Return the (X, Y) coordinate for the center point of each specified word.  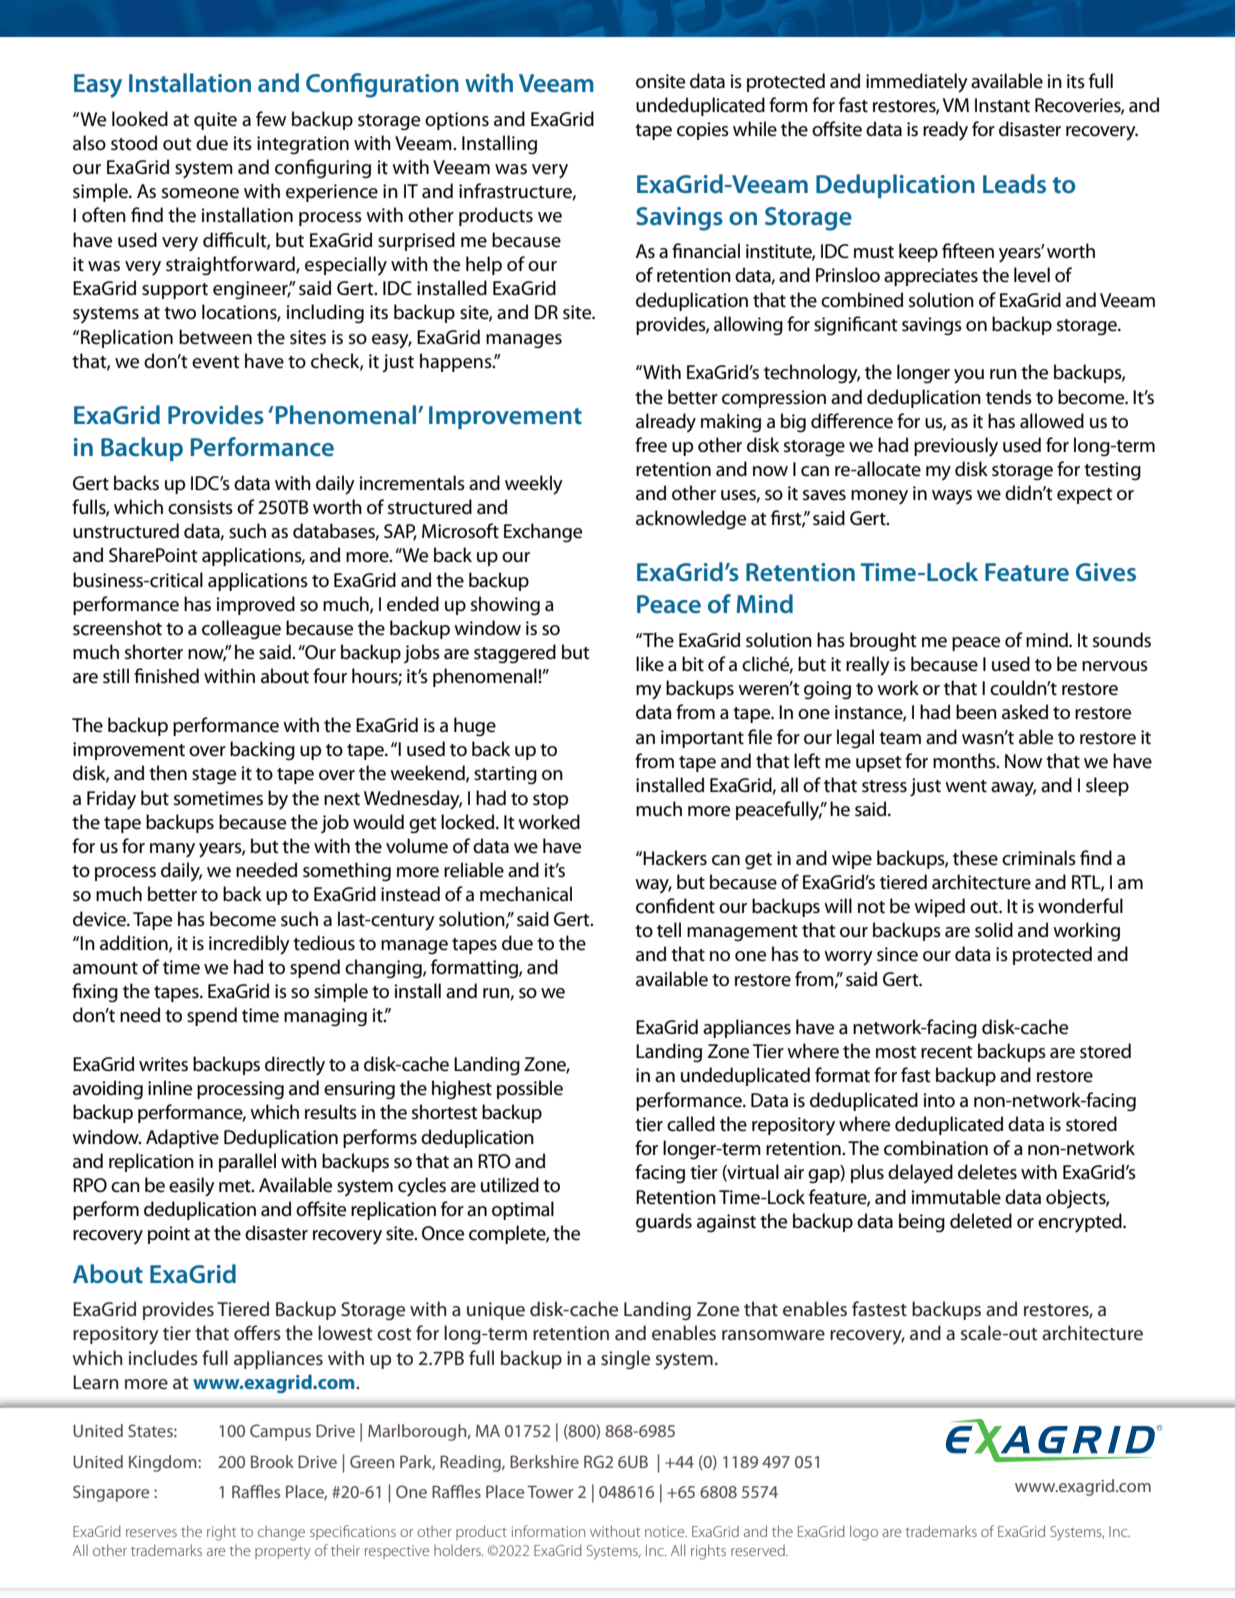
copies (703, 131)
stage (214, 776)
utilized (510, 1185)
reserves (151, 1533)
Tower (550, 1492)
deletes (987, 1172)
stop (550, 801)
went (966, 786)
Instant (1002, 105)
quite (215, 121)
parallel (247, 1162)
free (651, 445)
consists (200, 507)
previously (956, 447)
